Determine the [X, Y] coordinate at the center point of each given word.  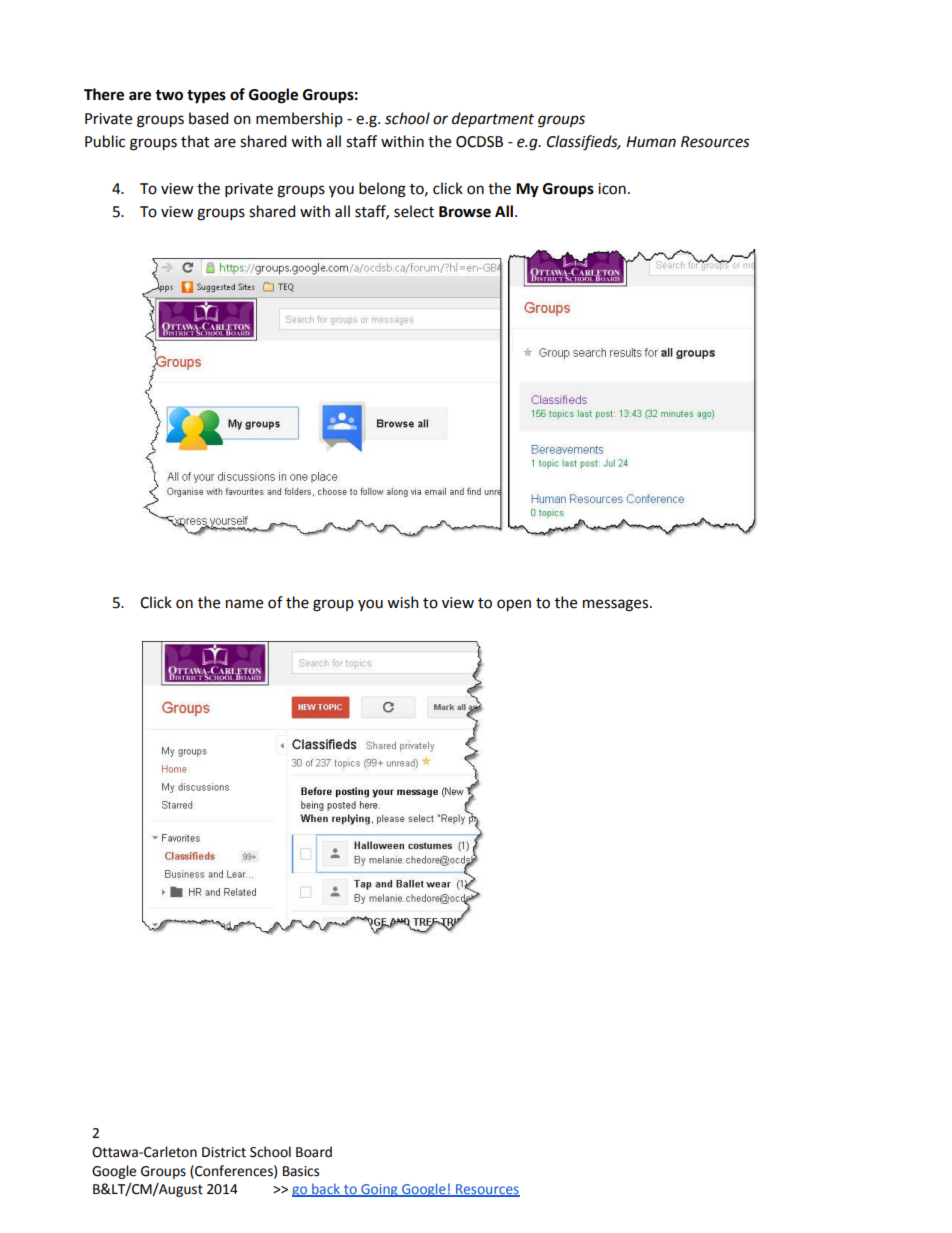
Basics [301, 1171]
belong [382, 190]
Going [379, 1190]
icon [612, 189]
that [195, 141]
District [224, 1152]
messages [617, 605]
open [514, 605]
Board [314, 1152]
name [244, 604]
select [414, 211]
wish [403, 602]
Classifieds [583, 143]
